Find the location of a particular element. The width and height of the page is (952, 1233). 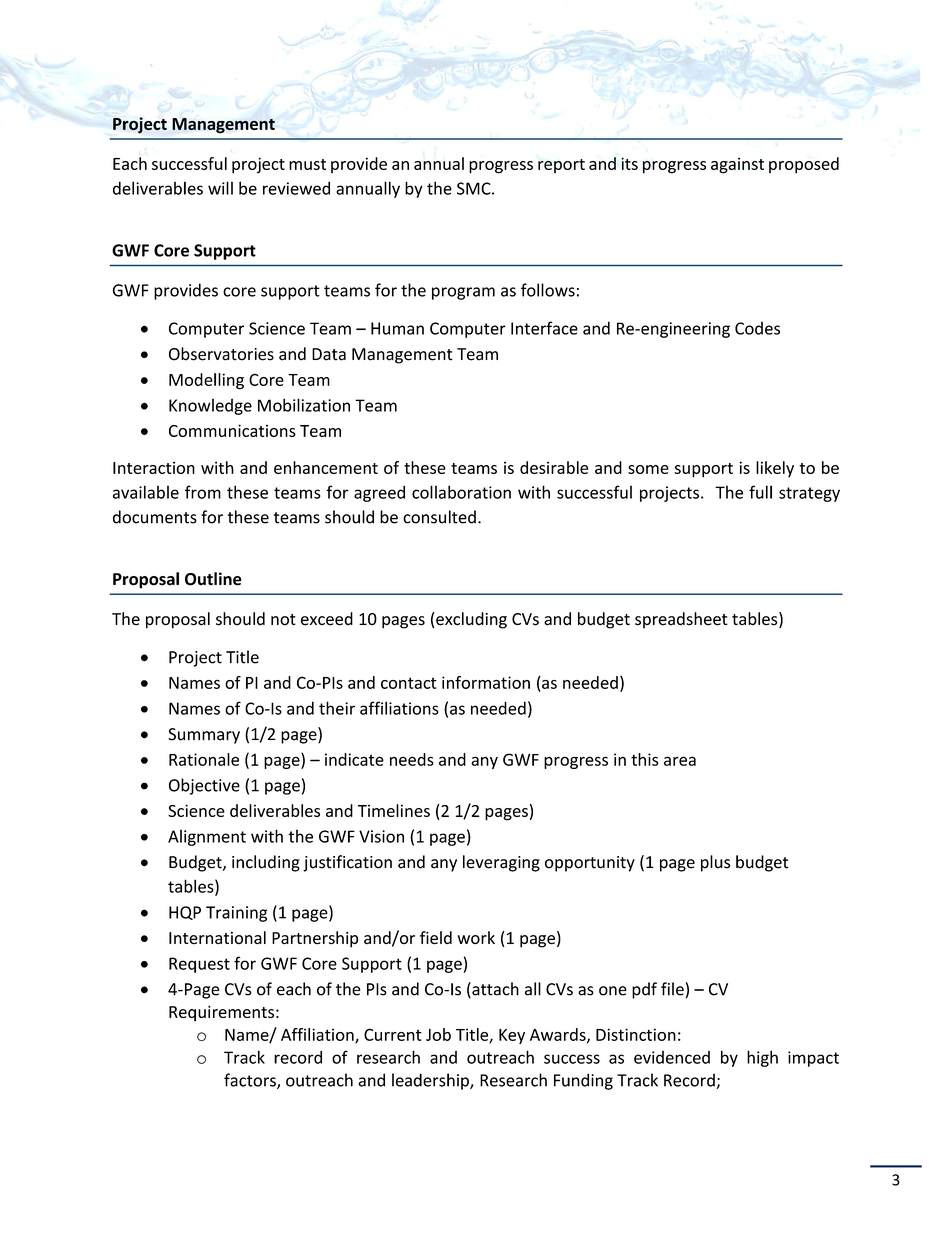

full is located at coordinates (760, 492).
